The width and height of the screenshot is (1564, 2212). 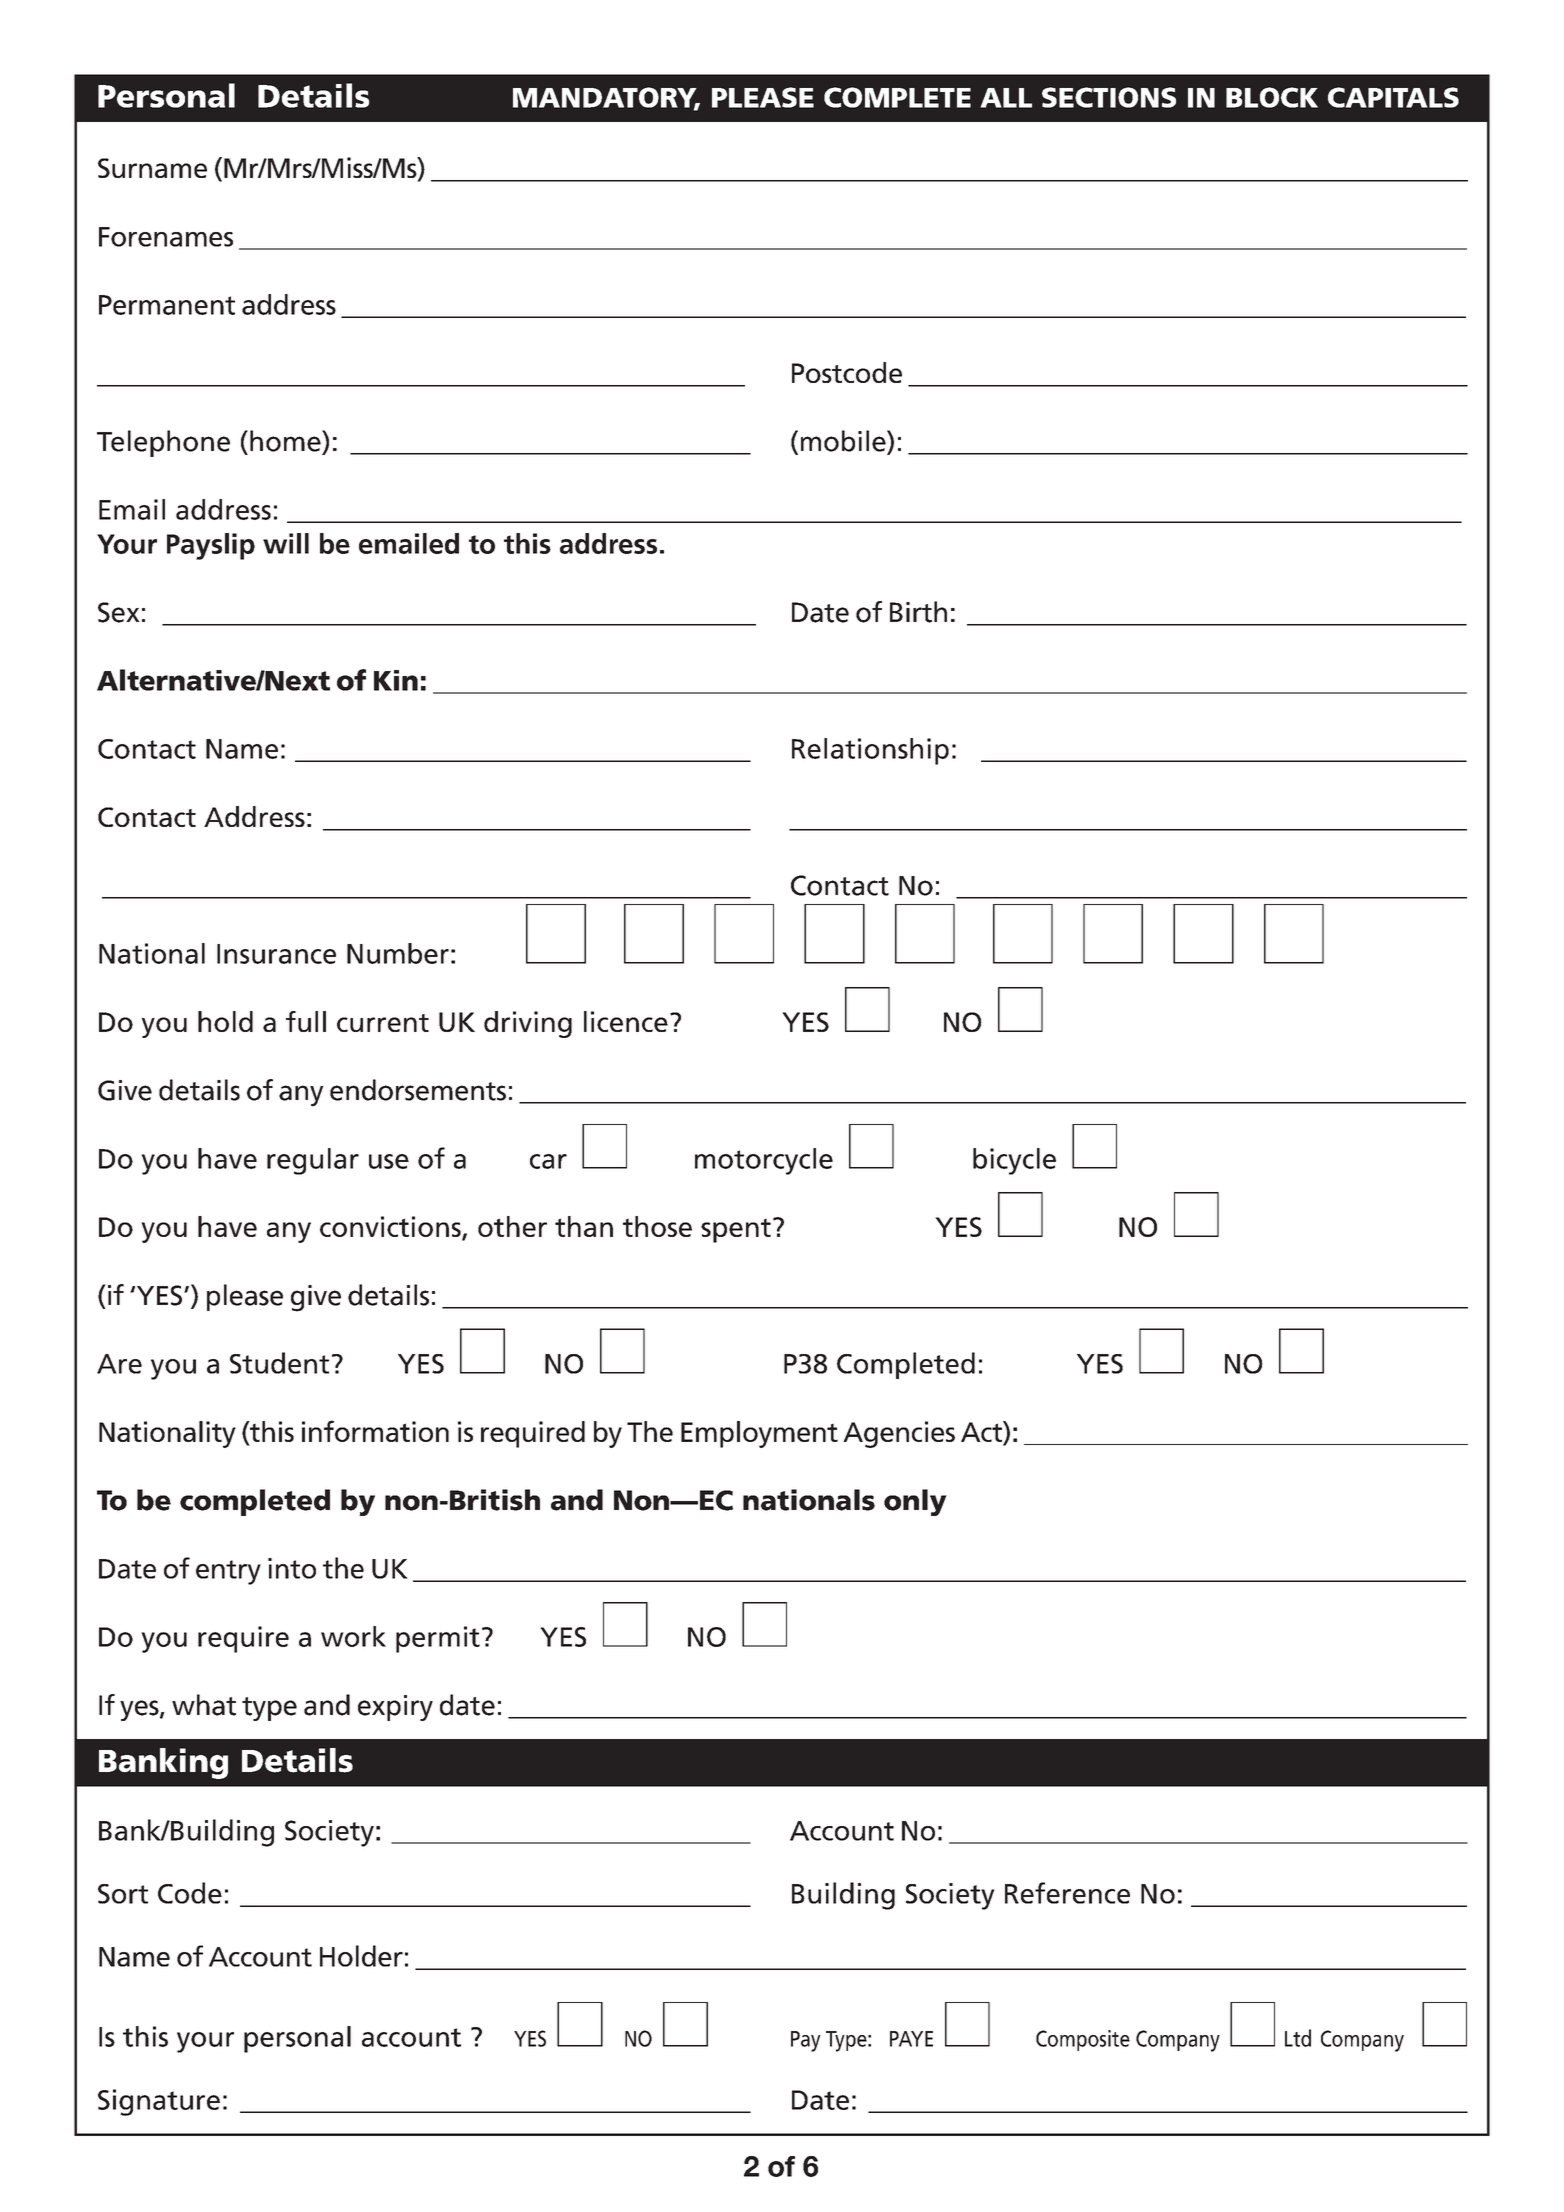 I want to click on full, so click(x=306, y=1021).
